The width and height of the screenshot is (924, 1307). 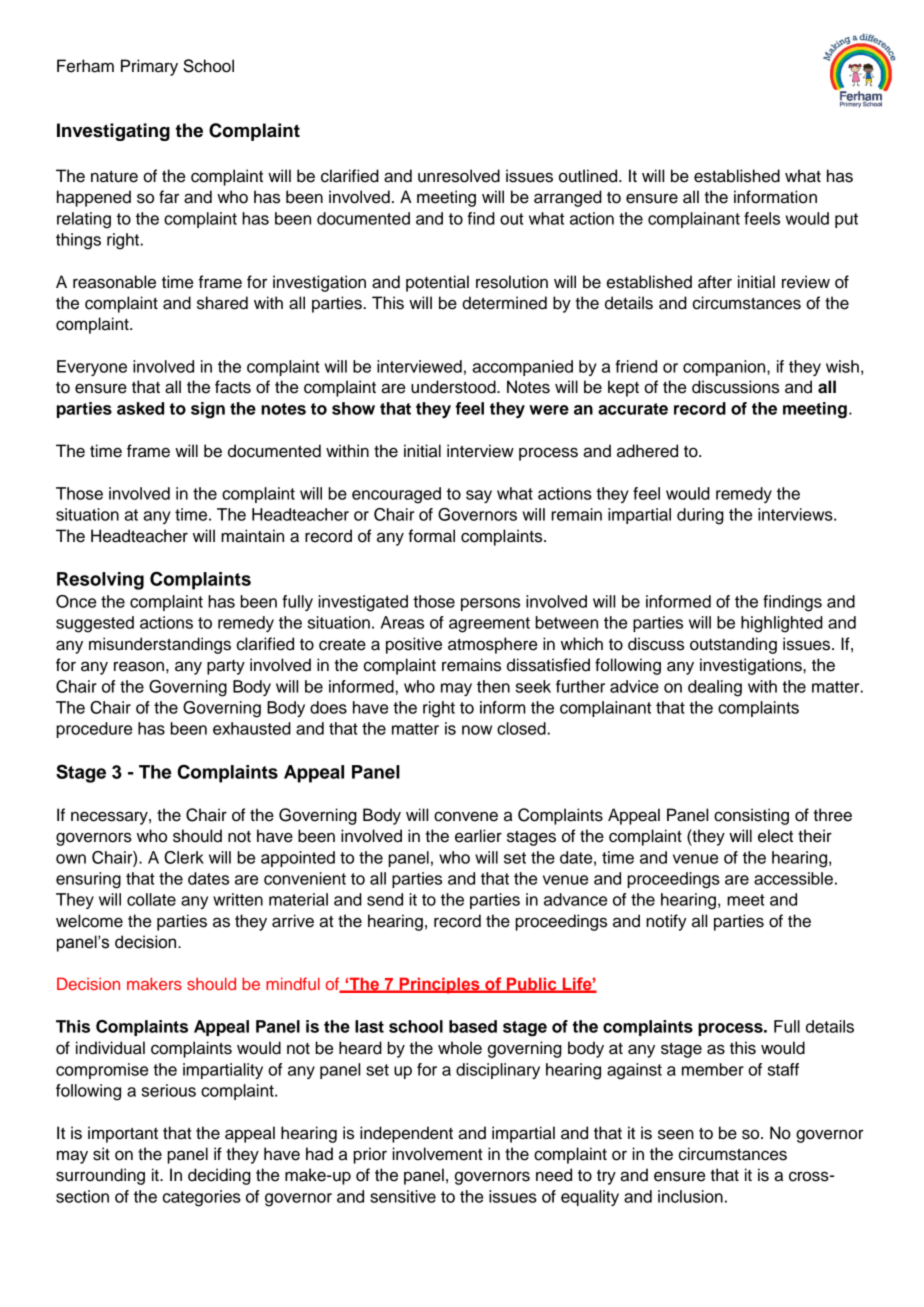 What do you see at coordinates (733, 645) in the screenshot?
I see `outstanding` at bounding box center [733, 645].
